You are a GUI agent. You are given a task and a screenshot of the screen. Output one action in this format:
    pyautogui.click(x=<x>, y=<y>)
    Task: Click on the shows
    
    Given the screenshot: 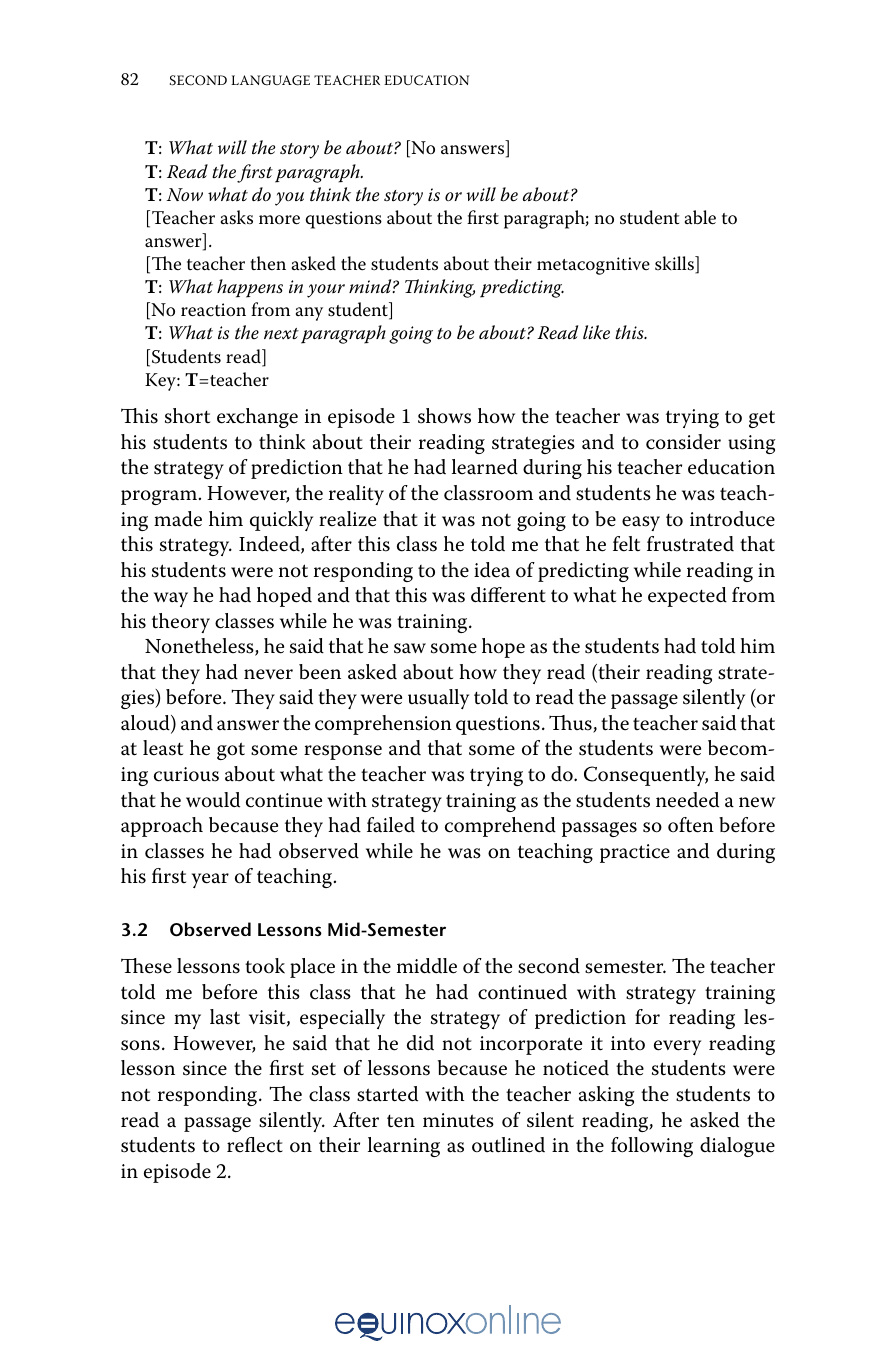 What is the action you would take?
    pyautogui.click(x=444, y=416)
